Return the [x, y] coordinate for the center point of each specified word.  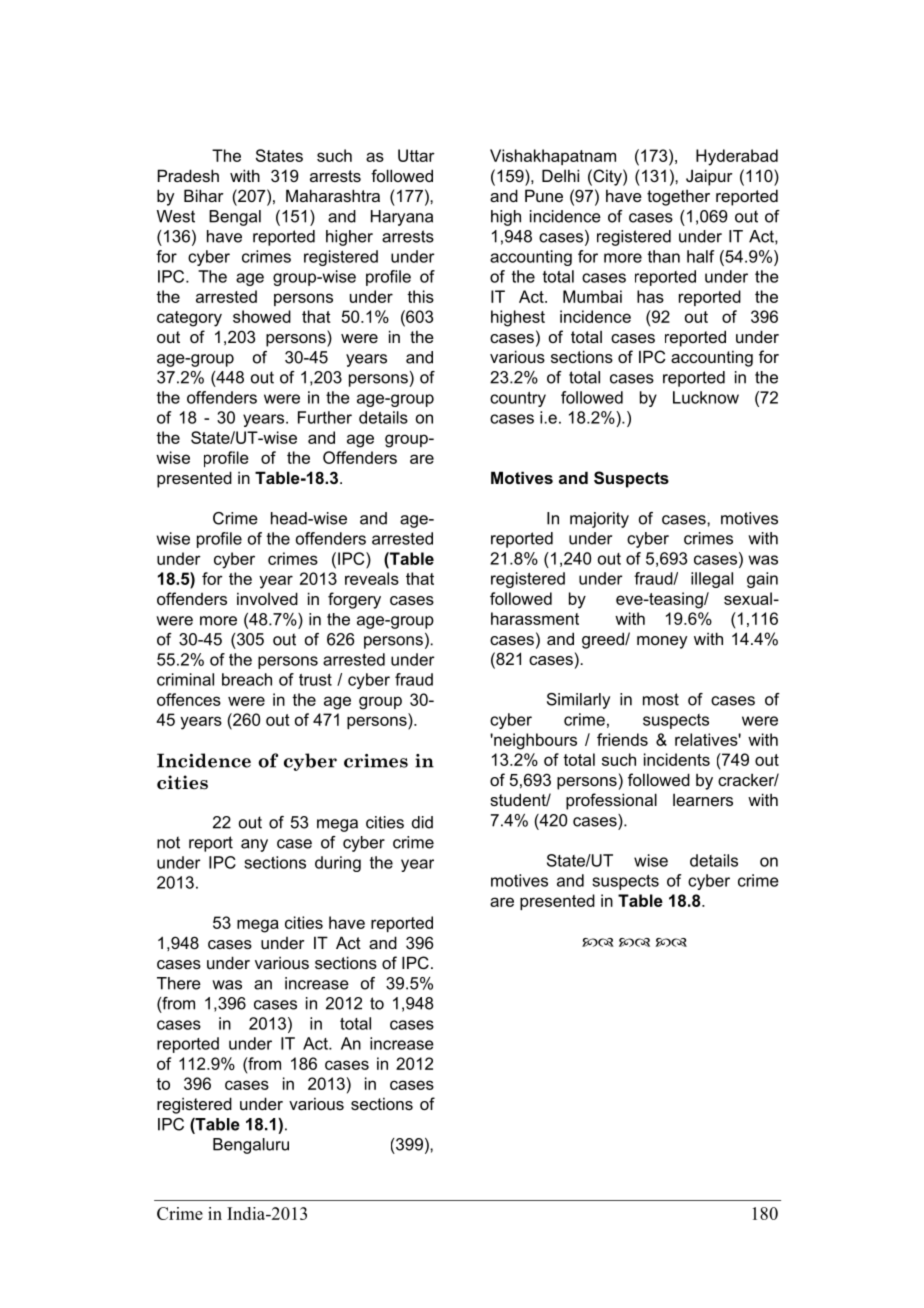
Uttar [416, 155]
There [179, 983]
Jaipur [709, 177]
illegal [712, 580]
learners [703, 800]
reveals [372, 578]
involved [267, 598]
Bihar [204, 195]
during [338, 864]
